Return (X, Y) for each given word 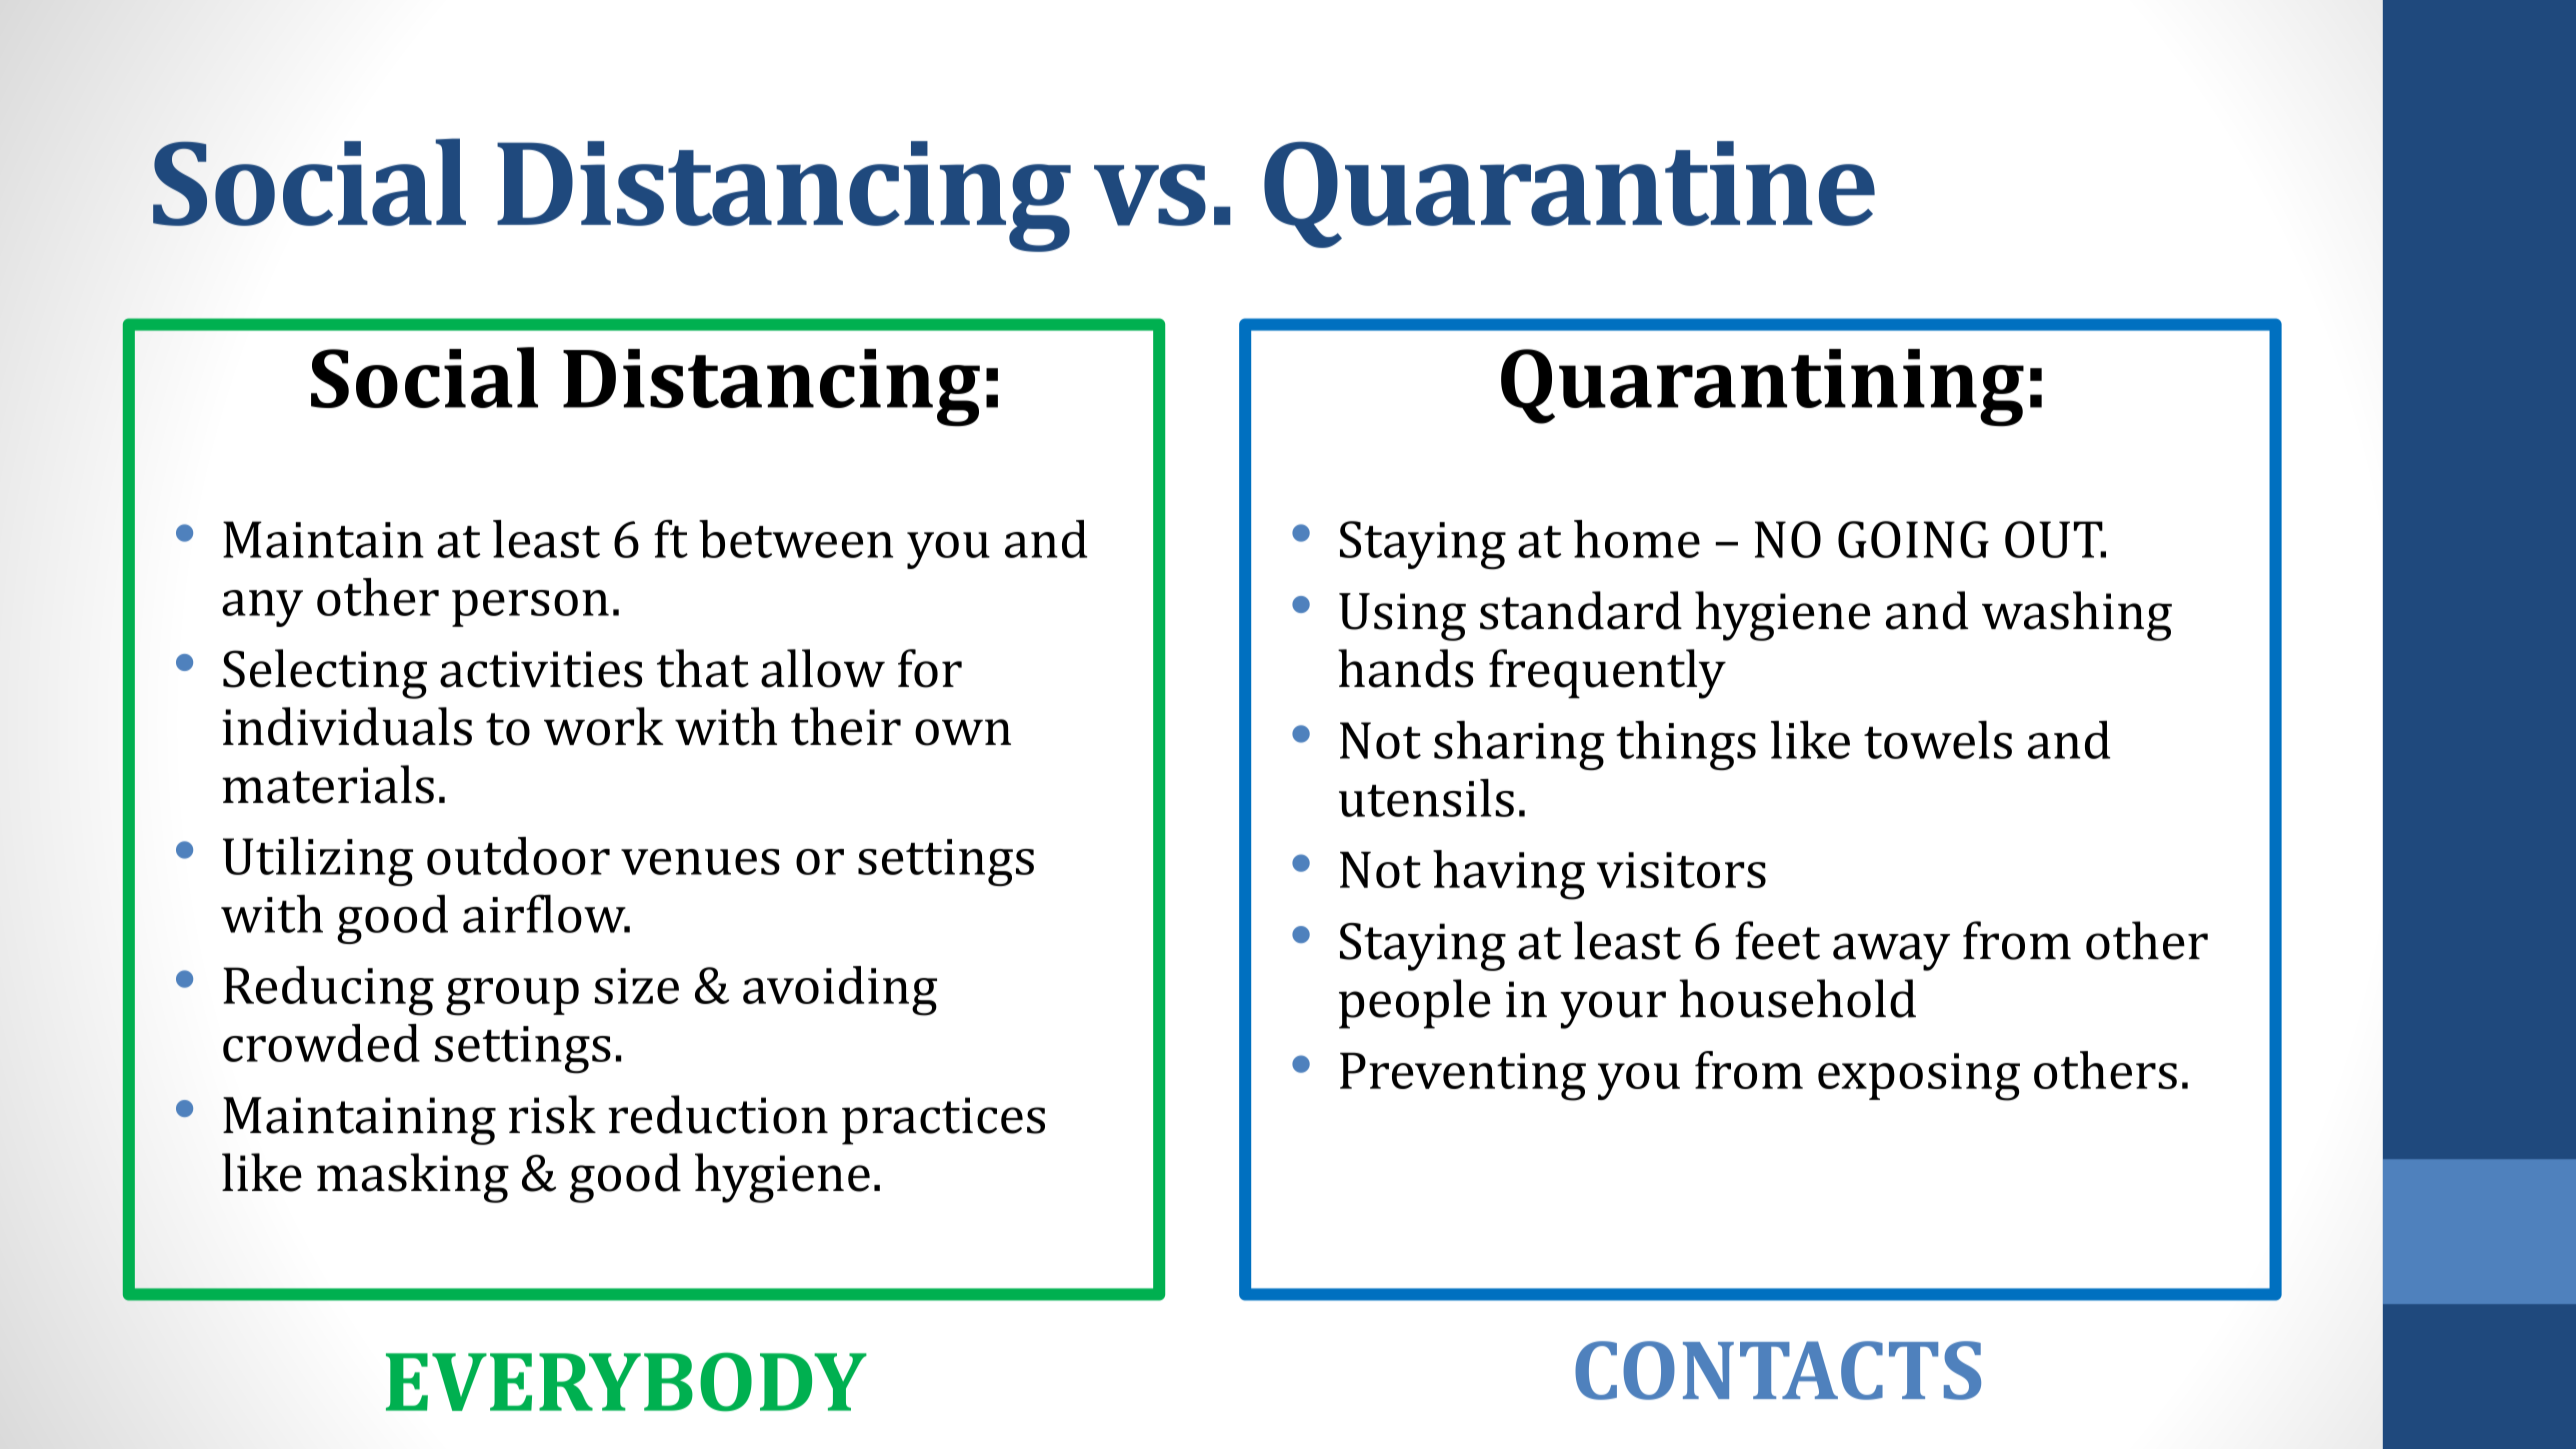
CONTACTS (1778, 1370)
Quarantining (1762, 388)
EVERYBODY (626, 1382)
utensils (1426, 798)
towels (1938, 740)
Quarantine (1569, 194)
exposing (1919, 1077)
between (796, 539)
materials (328, 784)
